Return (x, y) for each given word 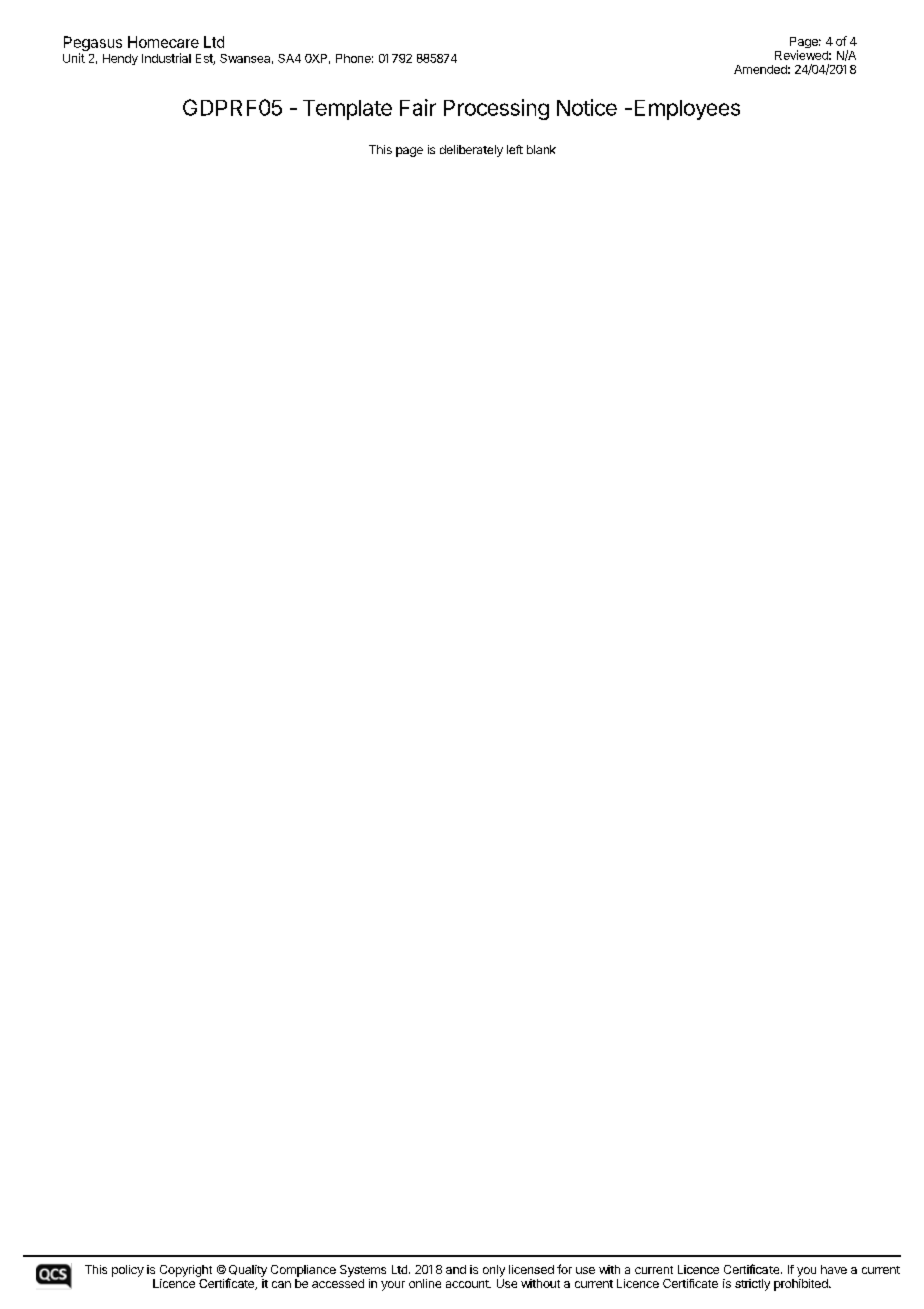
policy (128, 1271)
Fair (418, 107)
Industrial (166, 58)
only (494, 1271)
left (515, 149)
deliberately (471, 151)
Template (347, 110)
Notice (587, 107)
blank (541, 149)
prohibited (802, 1283)
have (834, 1269)
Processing (496, 109)
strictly (752, 1285)
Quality (247, 1272)
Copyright (186, 1271)
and (456, 1269)
